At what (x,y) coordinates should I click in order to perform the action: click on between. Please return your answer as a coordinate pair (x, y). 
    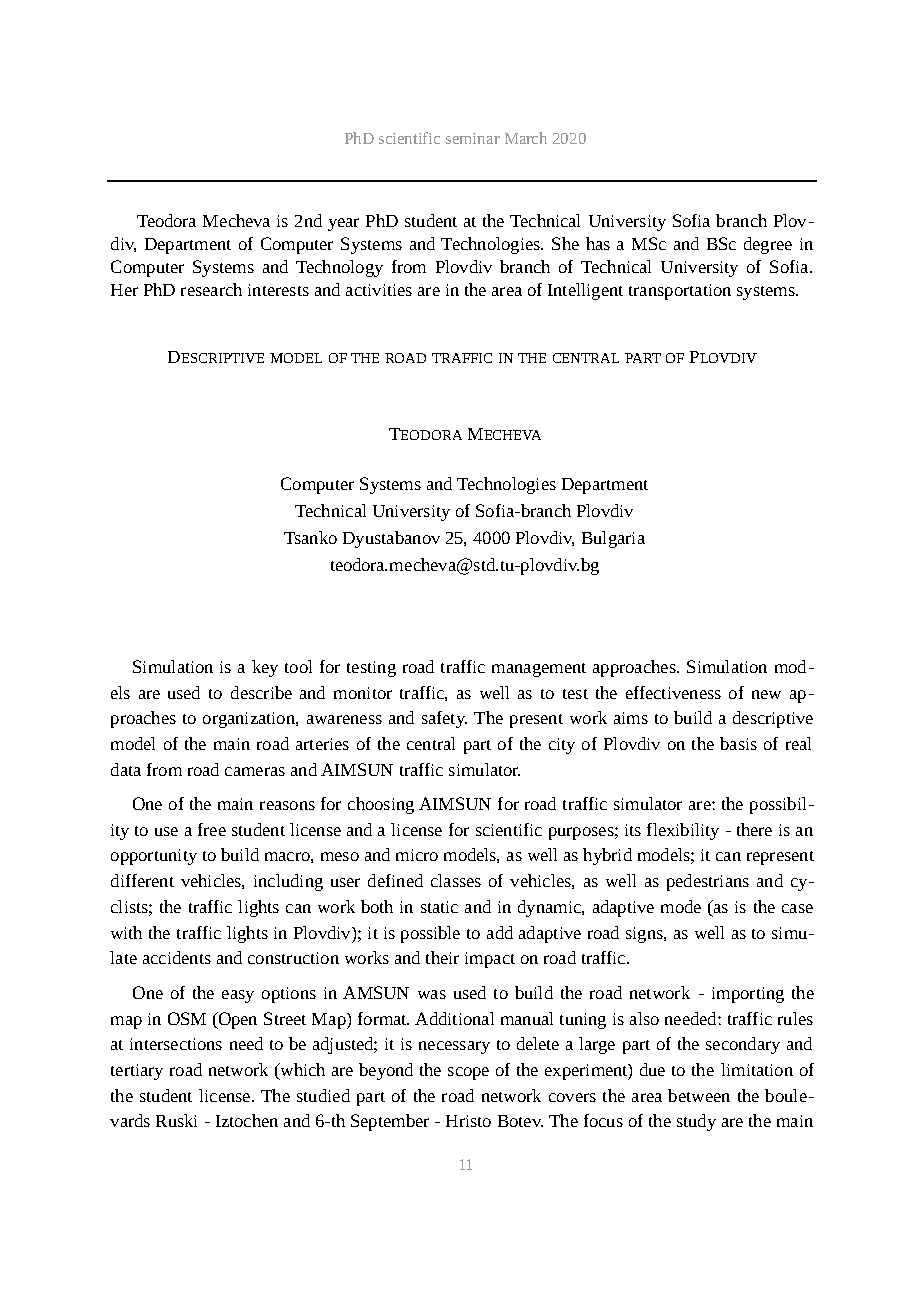
    Looking at the image, I should click on (699, 1095).
